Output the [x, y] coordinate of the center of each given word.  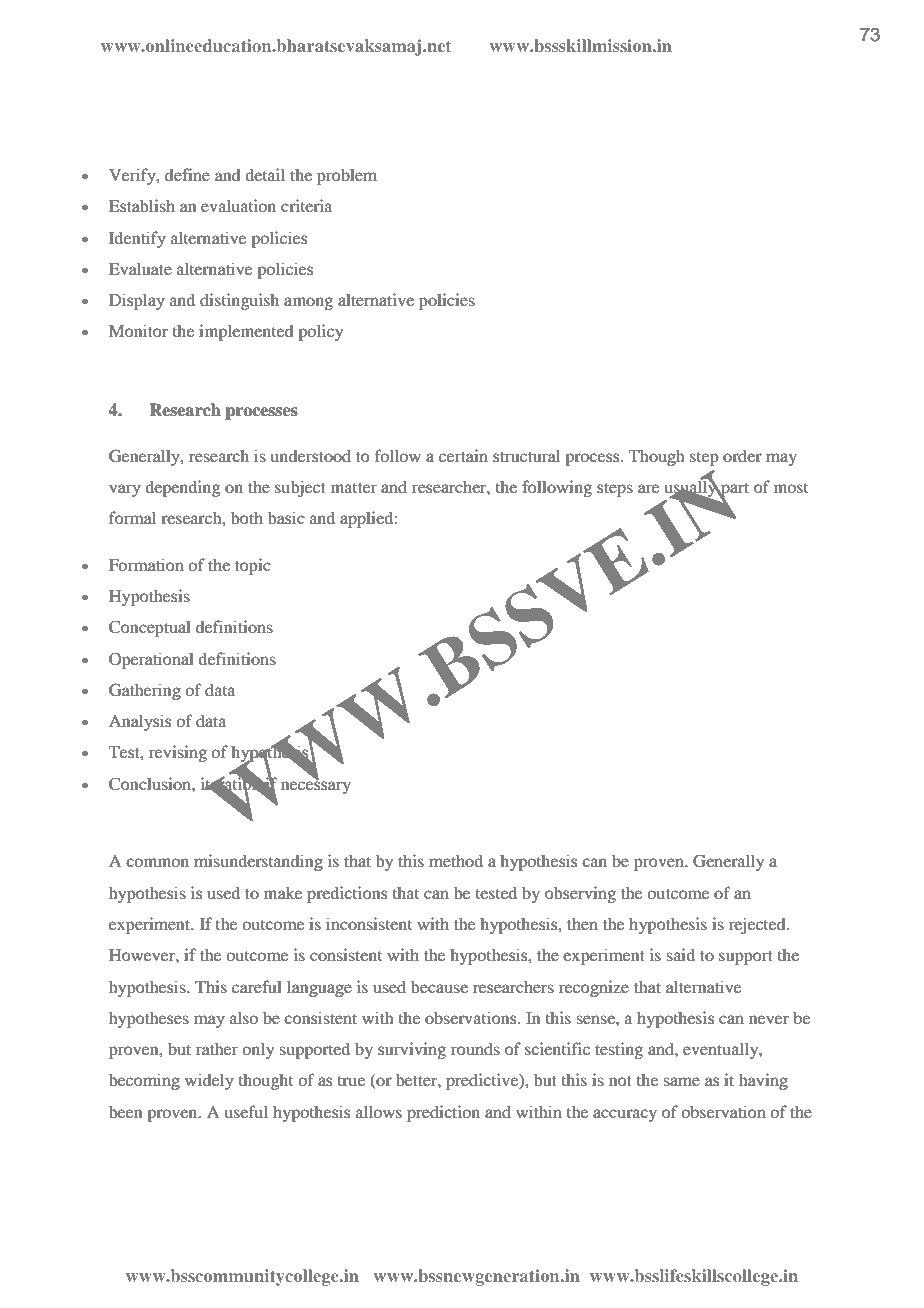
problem [347, 176]
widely [209, 1081]
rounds [475, 1048]
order [742, 455]
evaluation [238, 205]
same [681, 1081]
